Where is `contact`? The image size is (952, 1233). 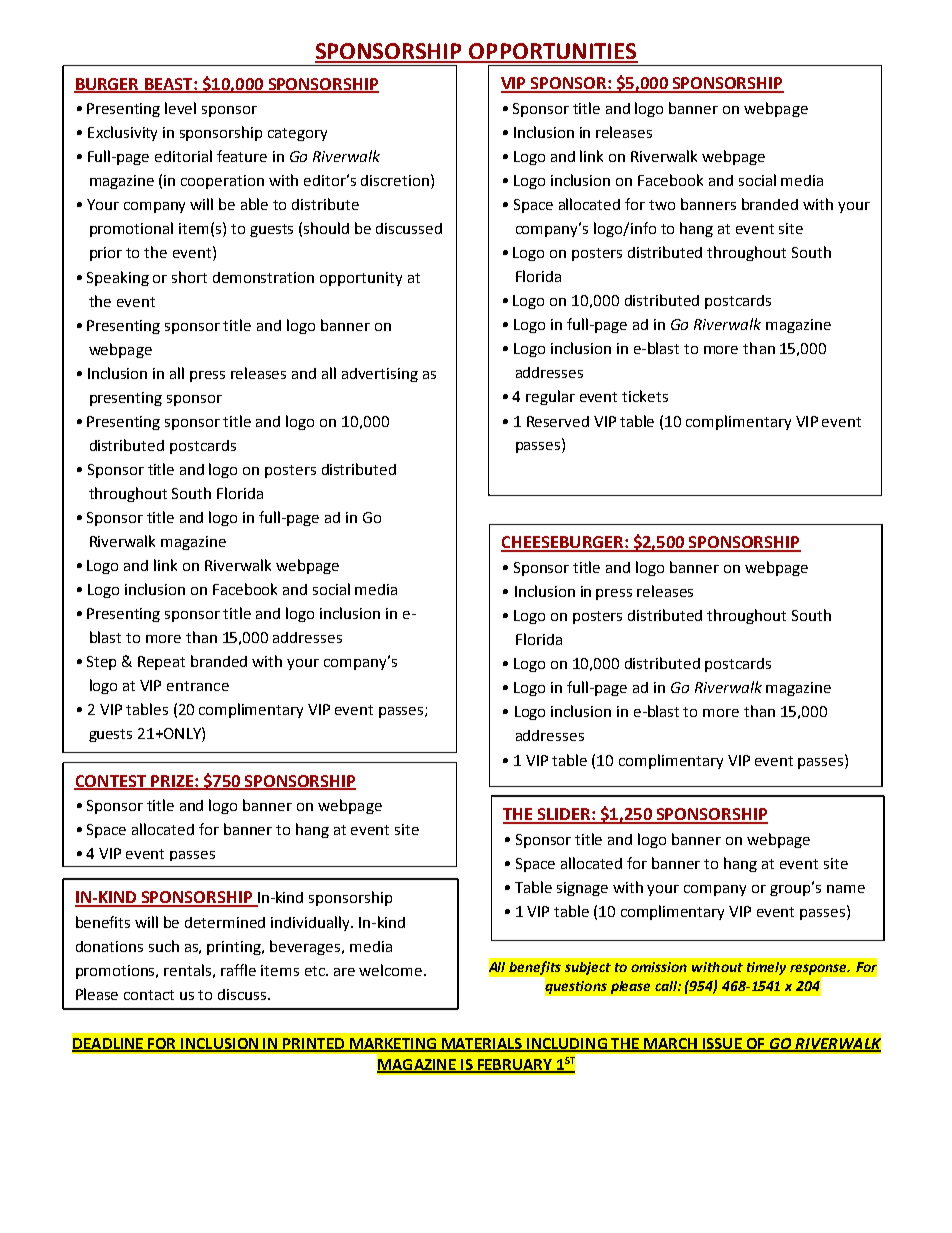
contact is located at coordinates (149, 995).
